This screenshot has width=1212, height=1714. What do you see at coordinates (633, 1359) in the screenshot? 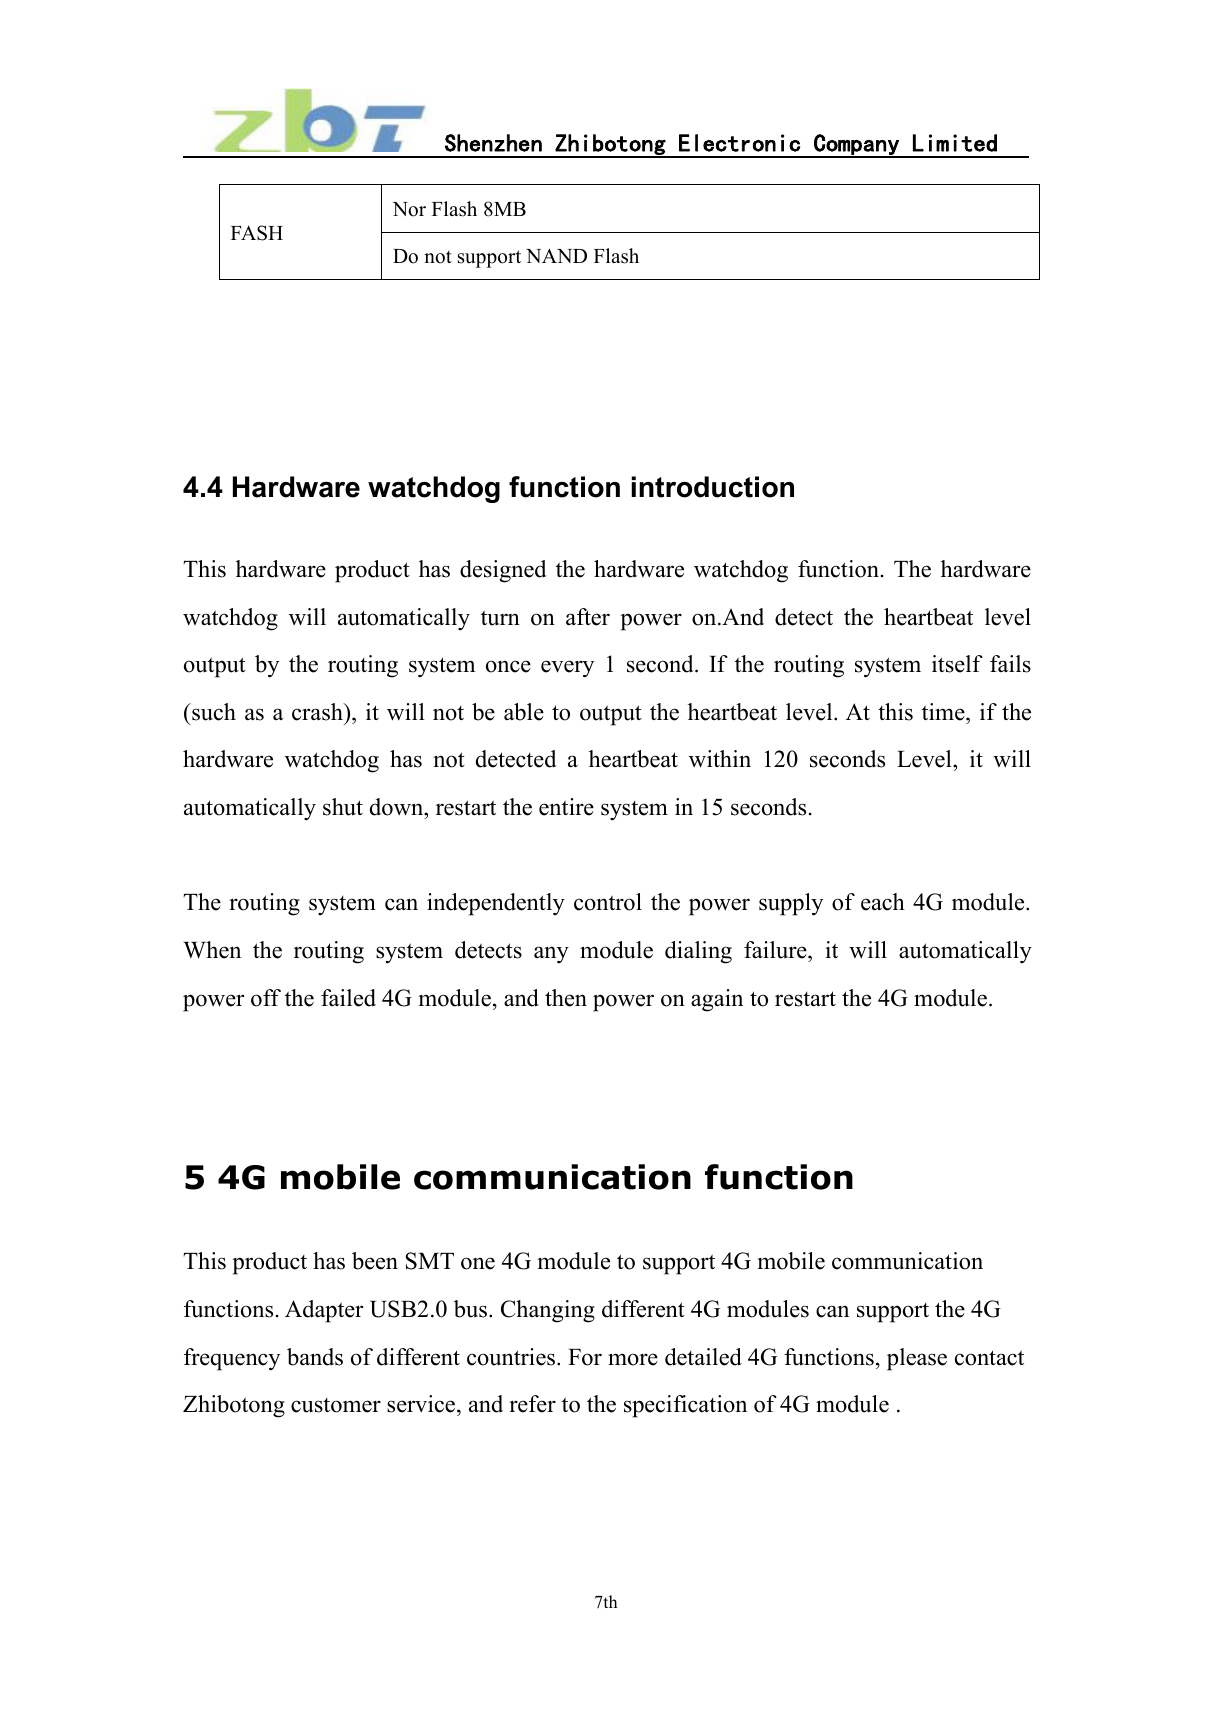
I see `more` at bounding box center [633, 1359].
